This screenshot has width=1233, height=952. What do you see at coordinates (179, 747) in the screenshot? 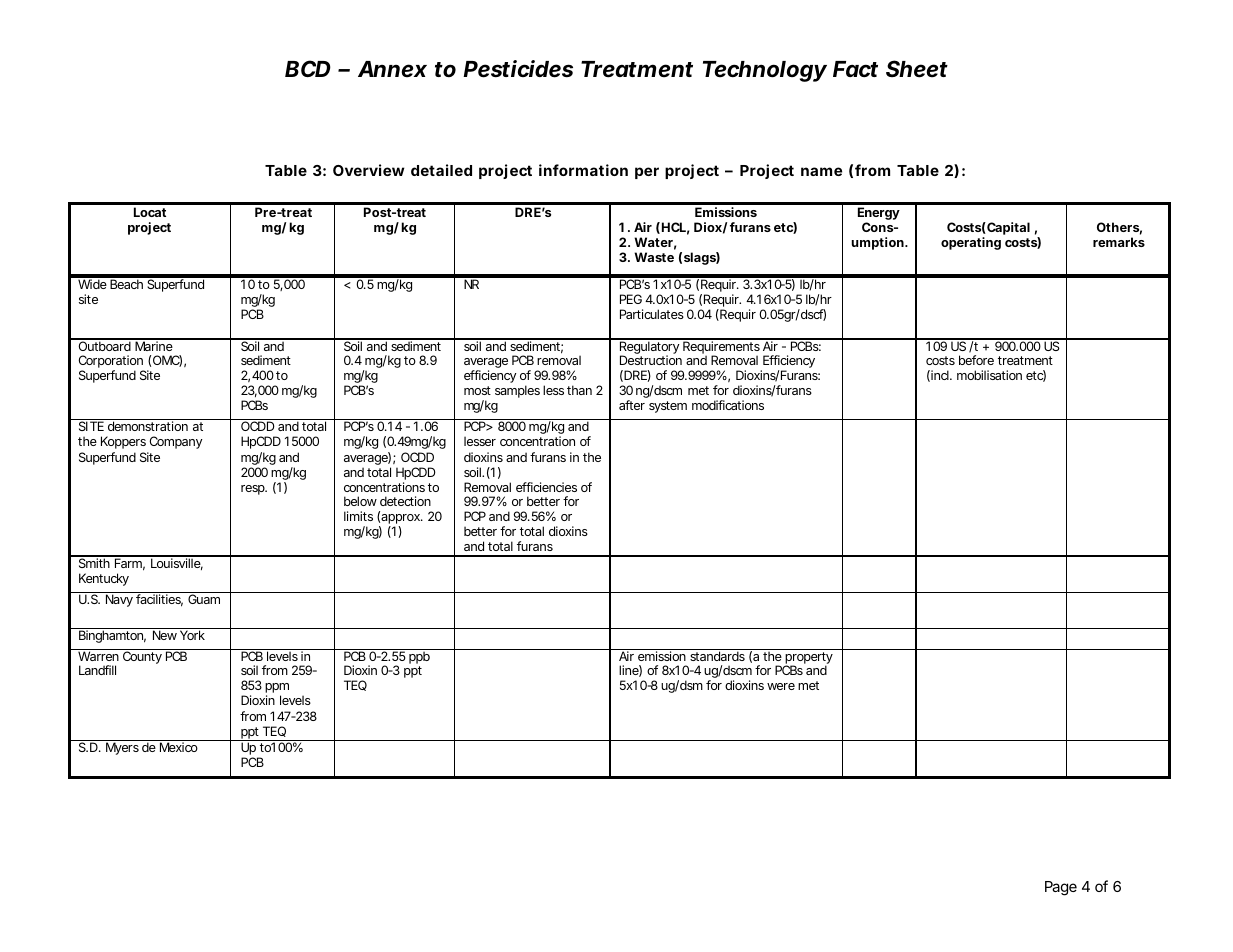
I see `Mexico` at bounding box center [179, 747].
